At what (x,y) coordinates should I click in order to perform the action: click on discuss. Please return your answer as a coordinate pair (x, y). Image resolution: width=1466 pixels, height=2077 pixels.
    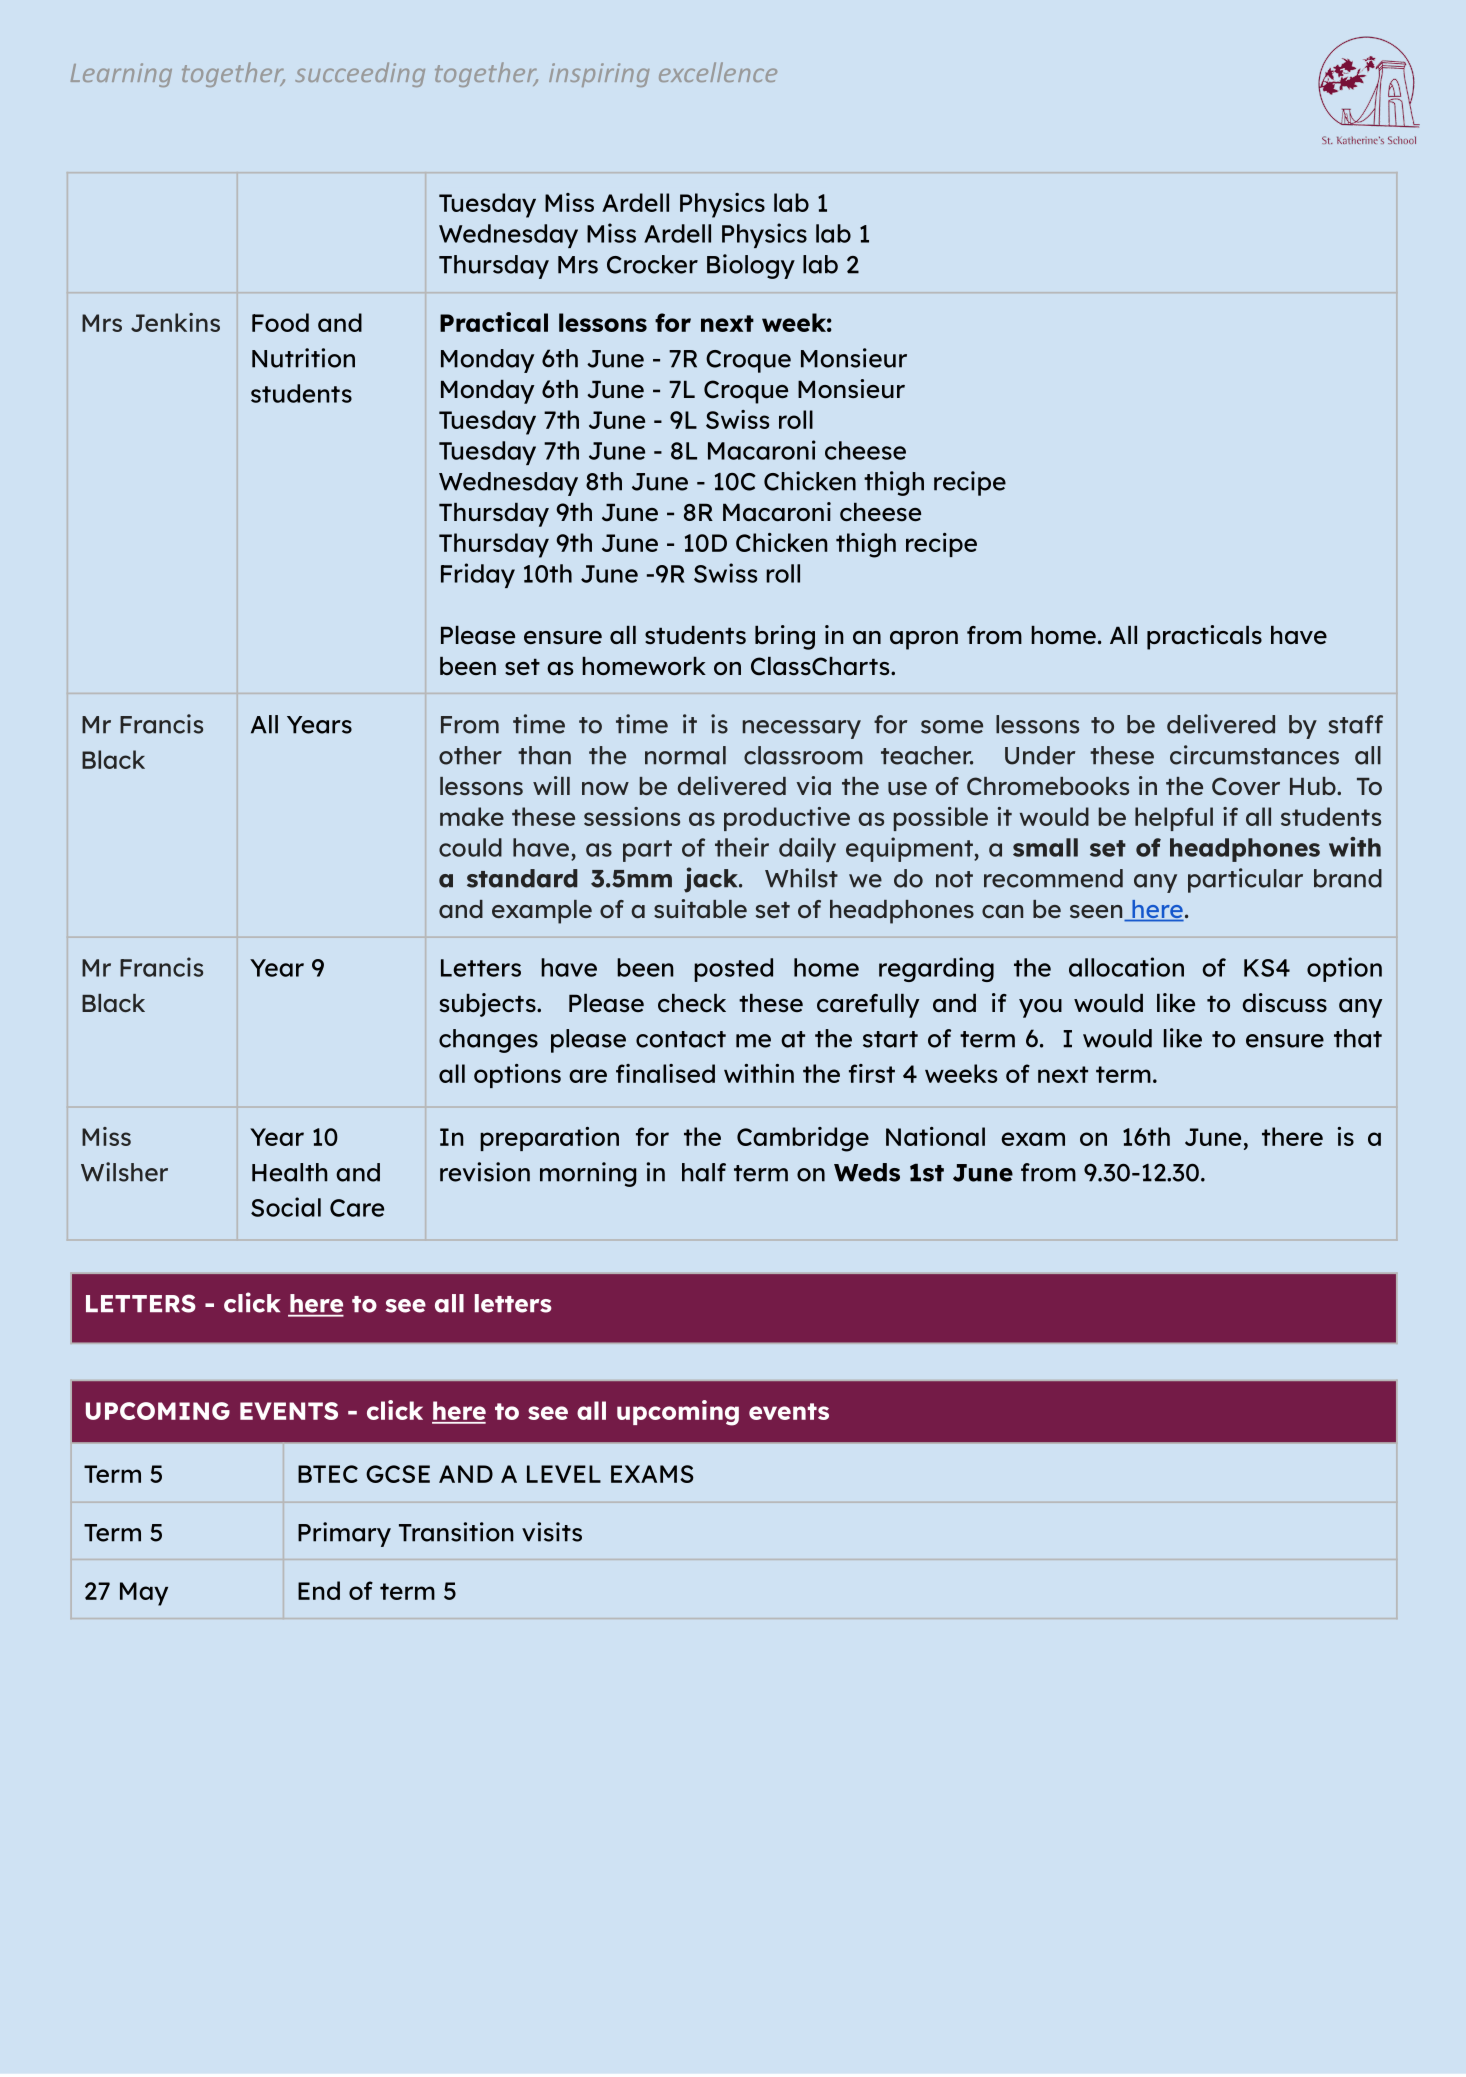
    Looking at the image, I should click on (1284, 1003).
